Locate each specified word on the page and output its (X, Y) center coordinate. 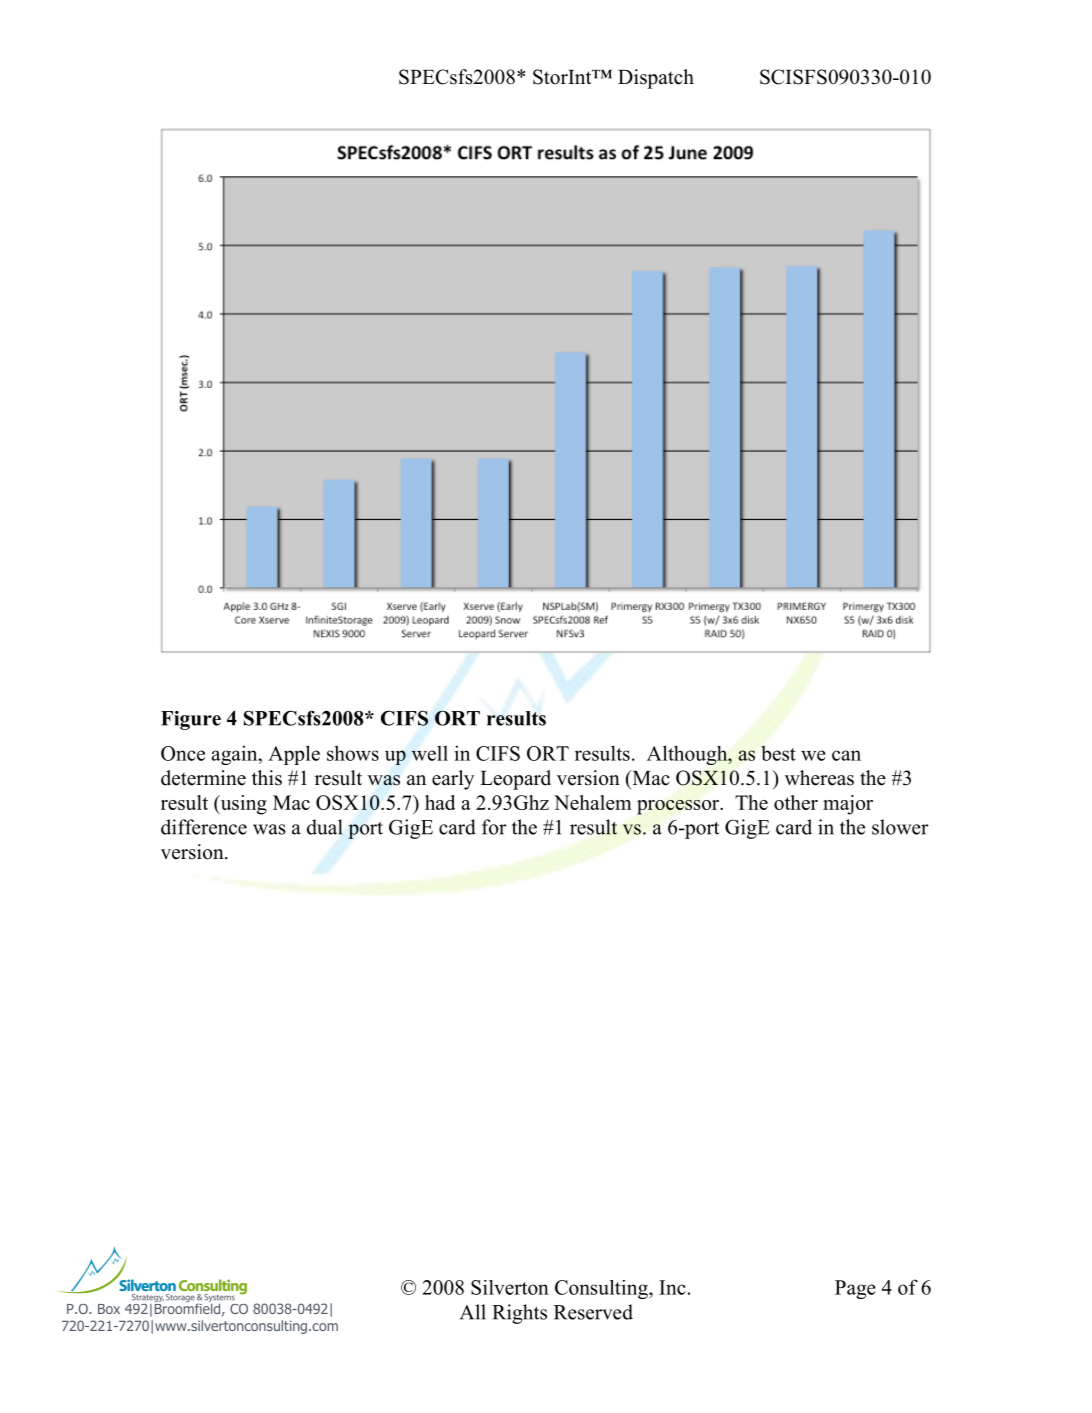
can (846, 755)
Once (183, 753)
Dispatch (656, 79)
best (778, 753)
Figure (191, 720)
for (494, 827)
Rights (519, 1314)
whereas (819, 778)
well (429, 753)
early (453, 780)
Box (109, 1309)
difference (204, 827)
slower (900, 827)
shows (353, 753)
